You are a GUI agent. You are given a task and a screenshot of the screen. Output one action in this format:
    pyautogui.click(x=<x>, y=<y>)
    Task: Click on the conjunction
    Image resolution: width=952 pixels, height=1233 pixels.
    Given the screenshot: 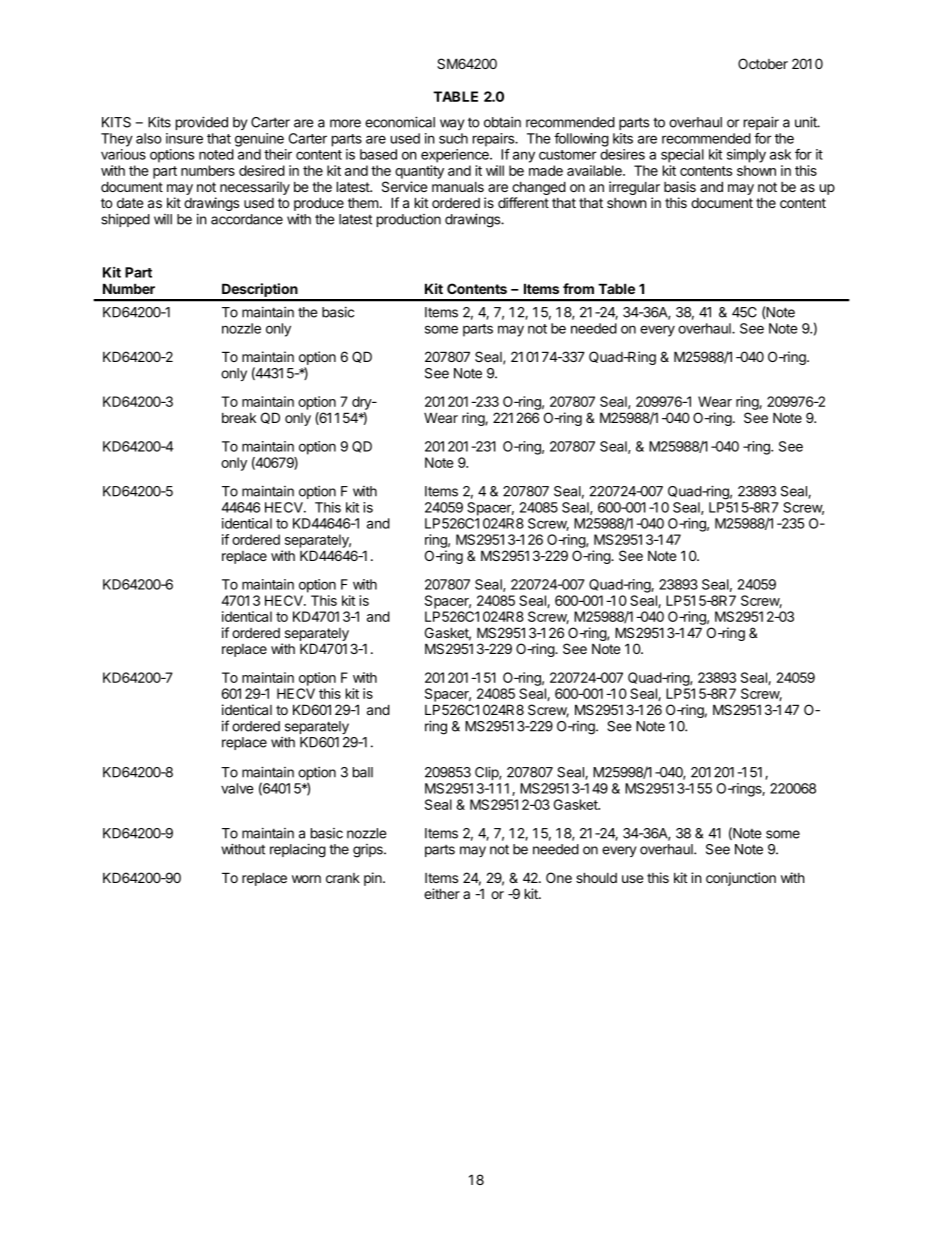 What is the action you would take?
    pyautogui.click(x=741, y=879)
